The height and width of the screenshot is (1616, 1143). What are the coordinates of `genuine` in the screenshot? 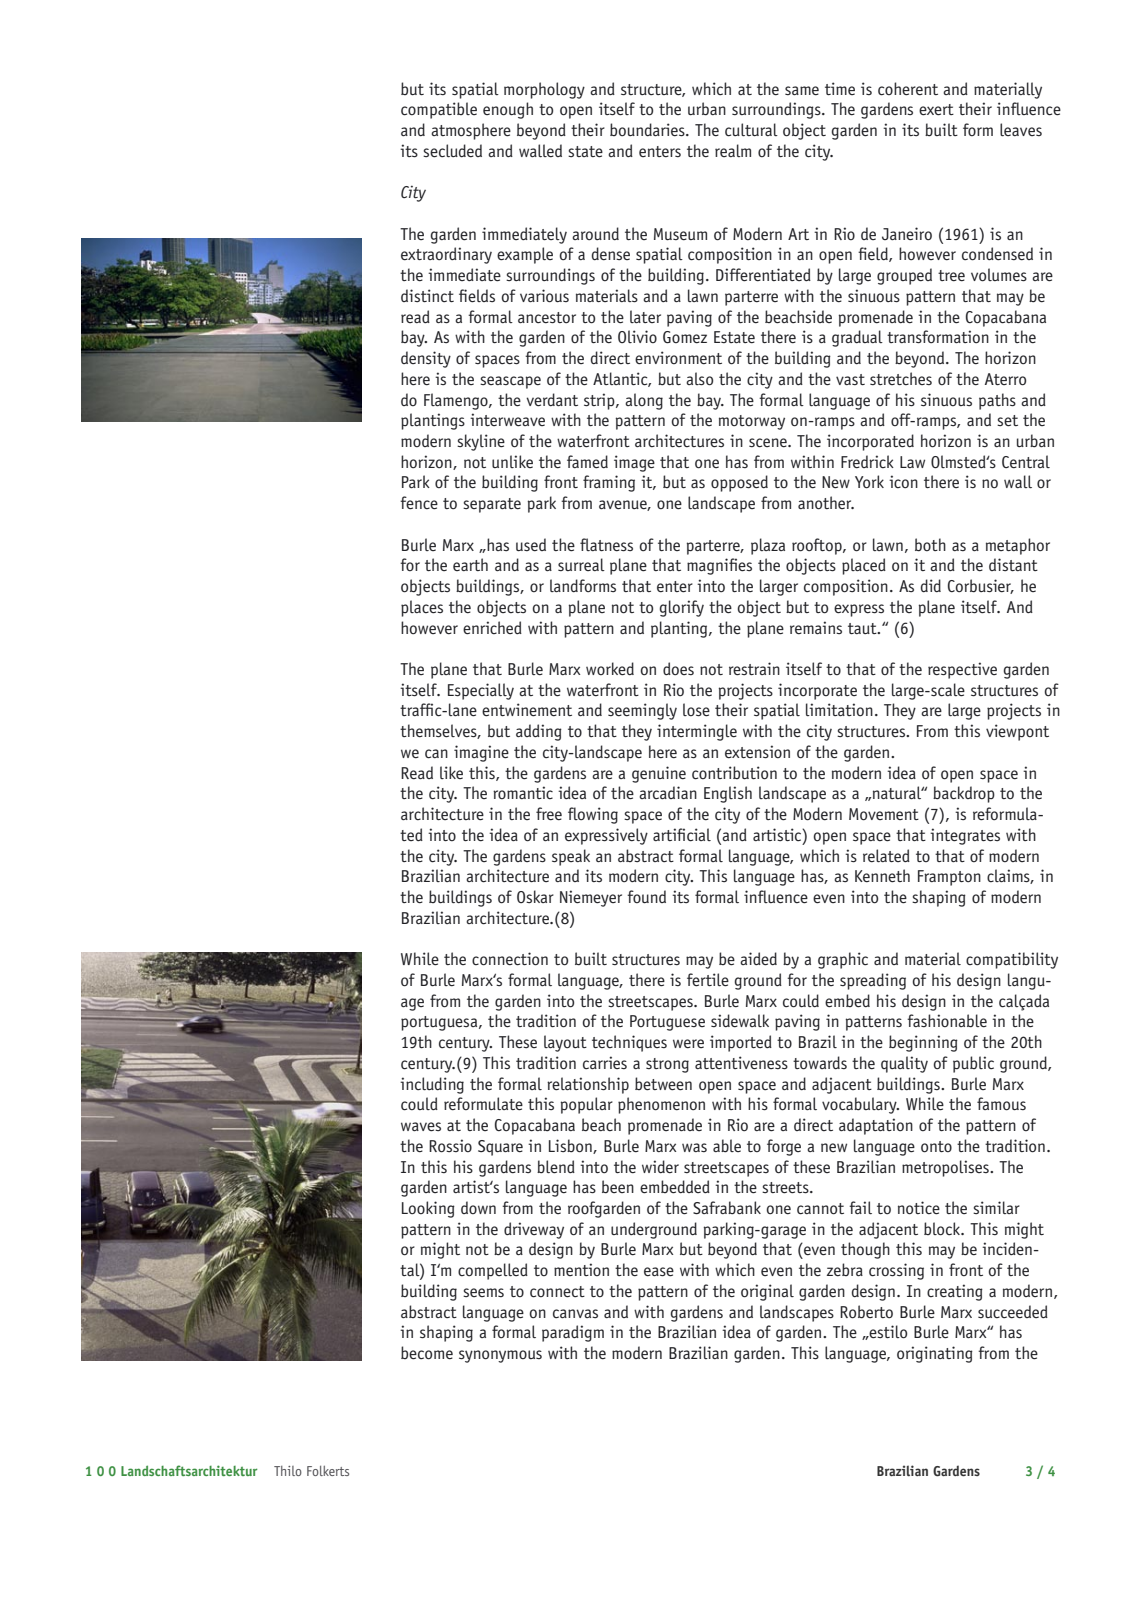 It's located at (659, 774).
